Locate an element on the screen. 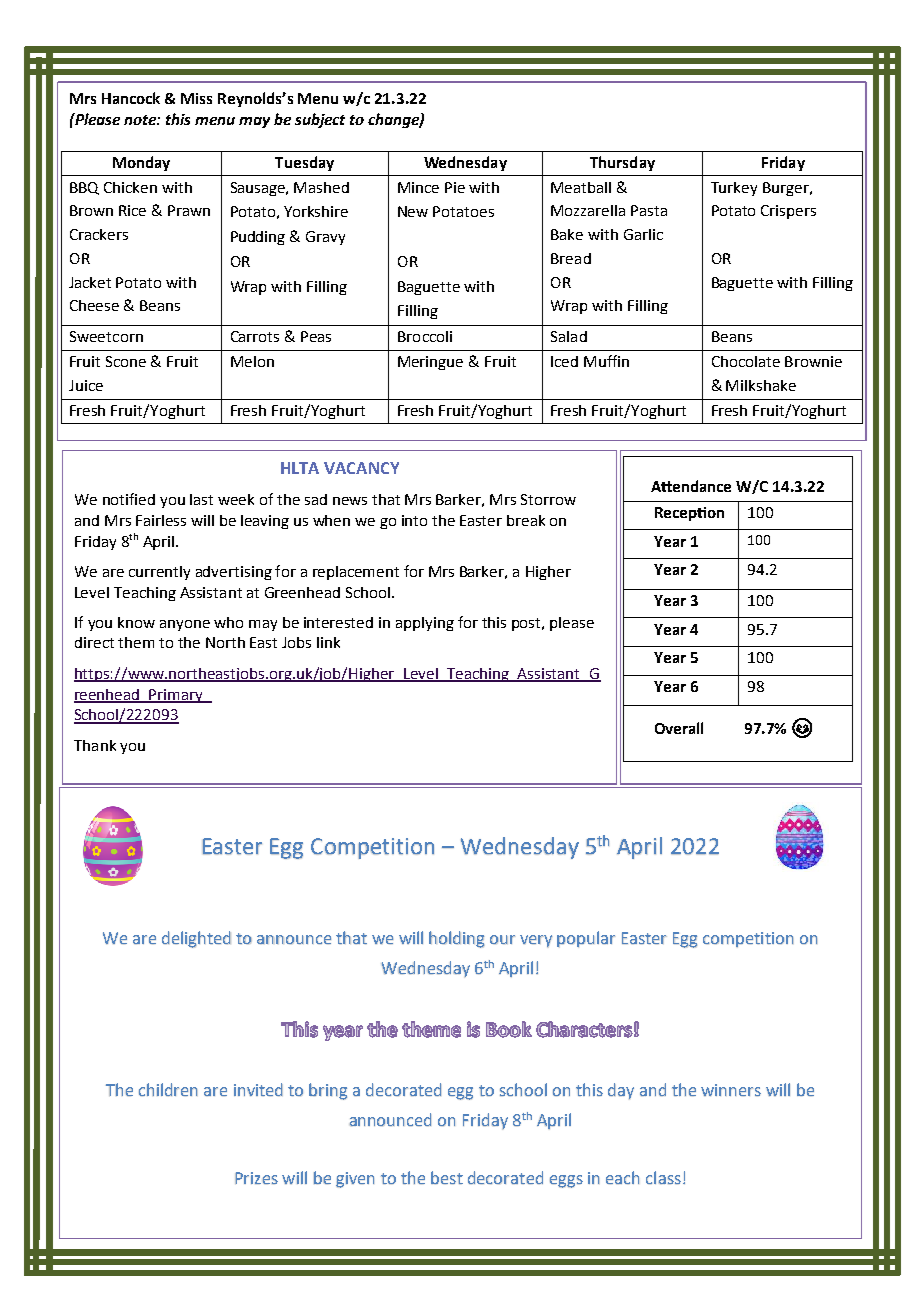 This screenshot has width=924, height=1308. Mince is located at coordinates (418, 187).
